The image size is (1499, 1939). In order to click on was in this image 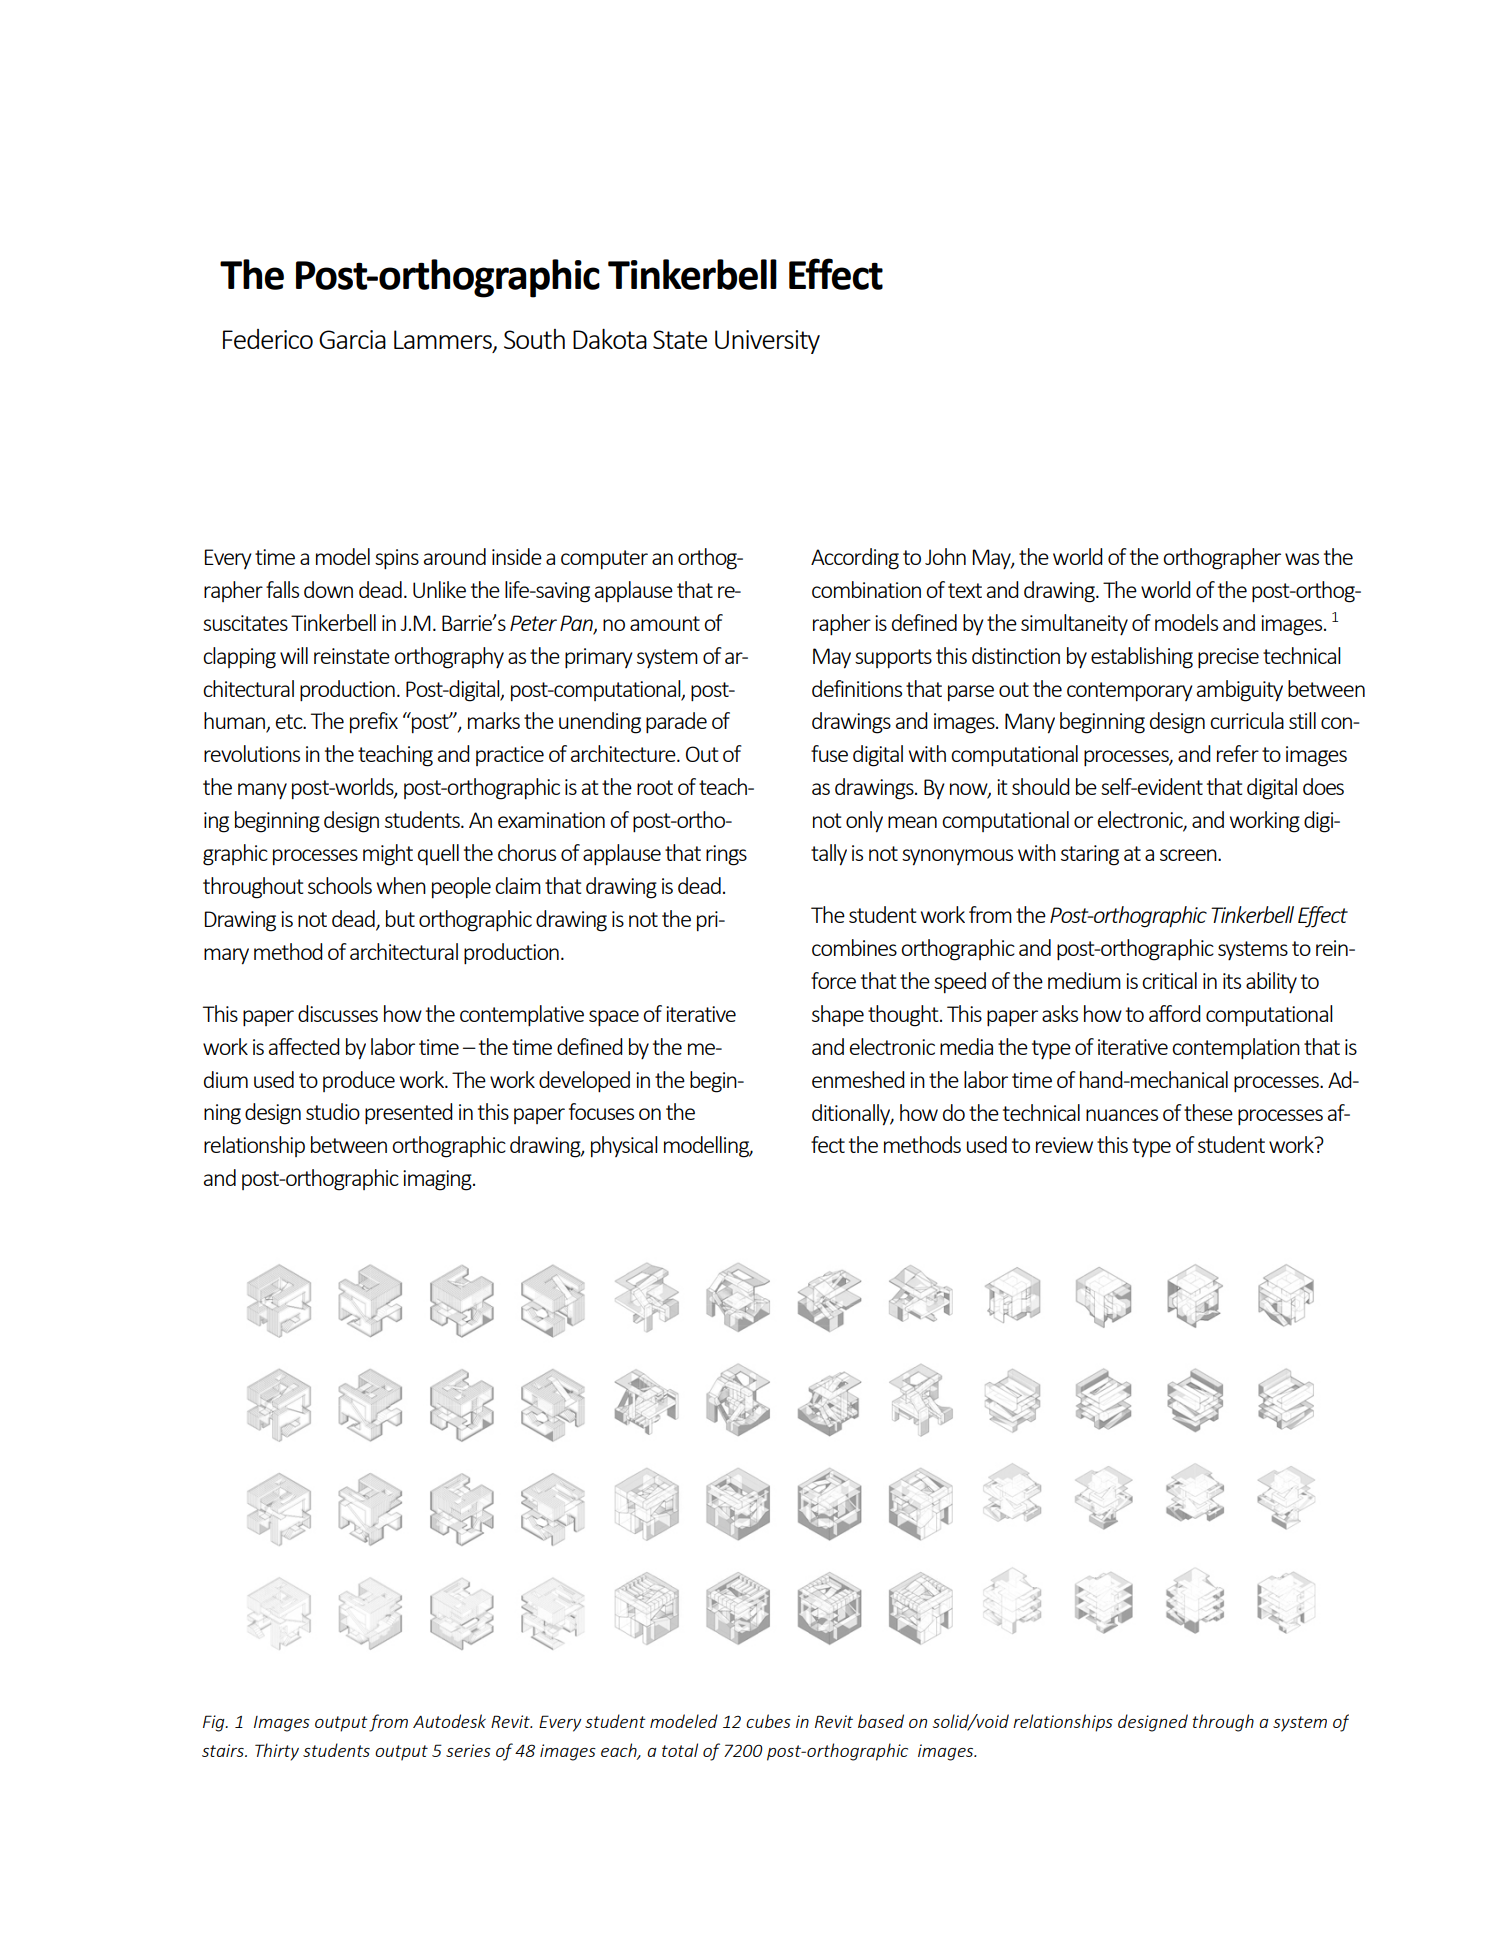, I will do `click(1302, 559)`.
